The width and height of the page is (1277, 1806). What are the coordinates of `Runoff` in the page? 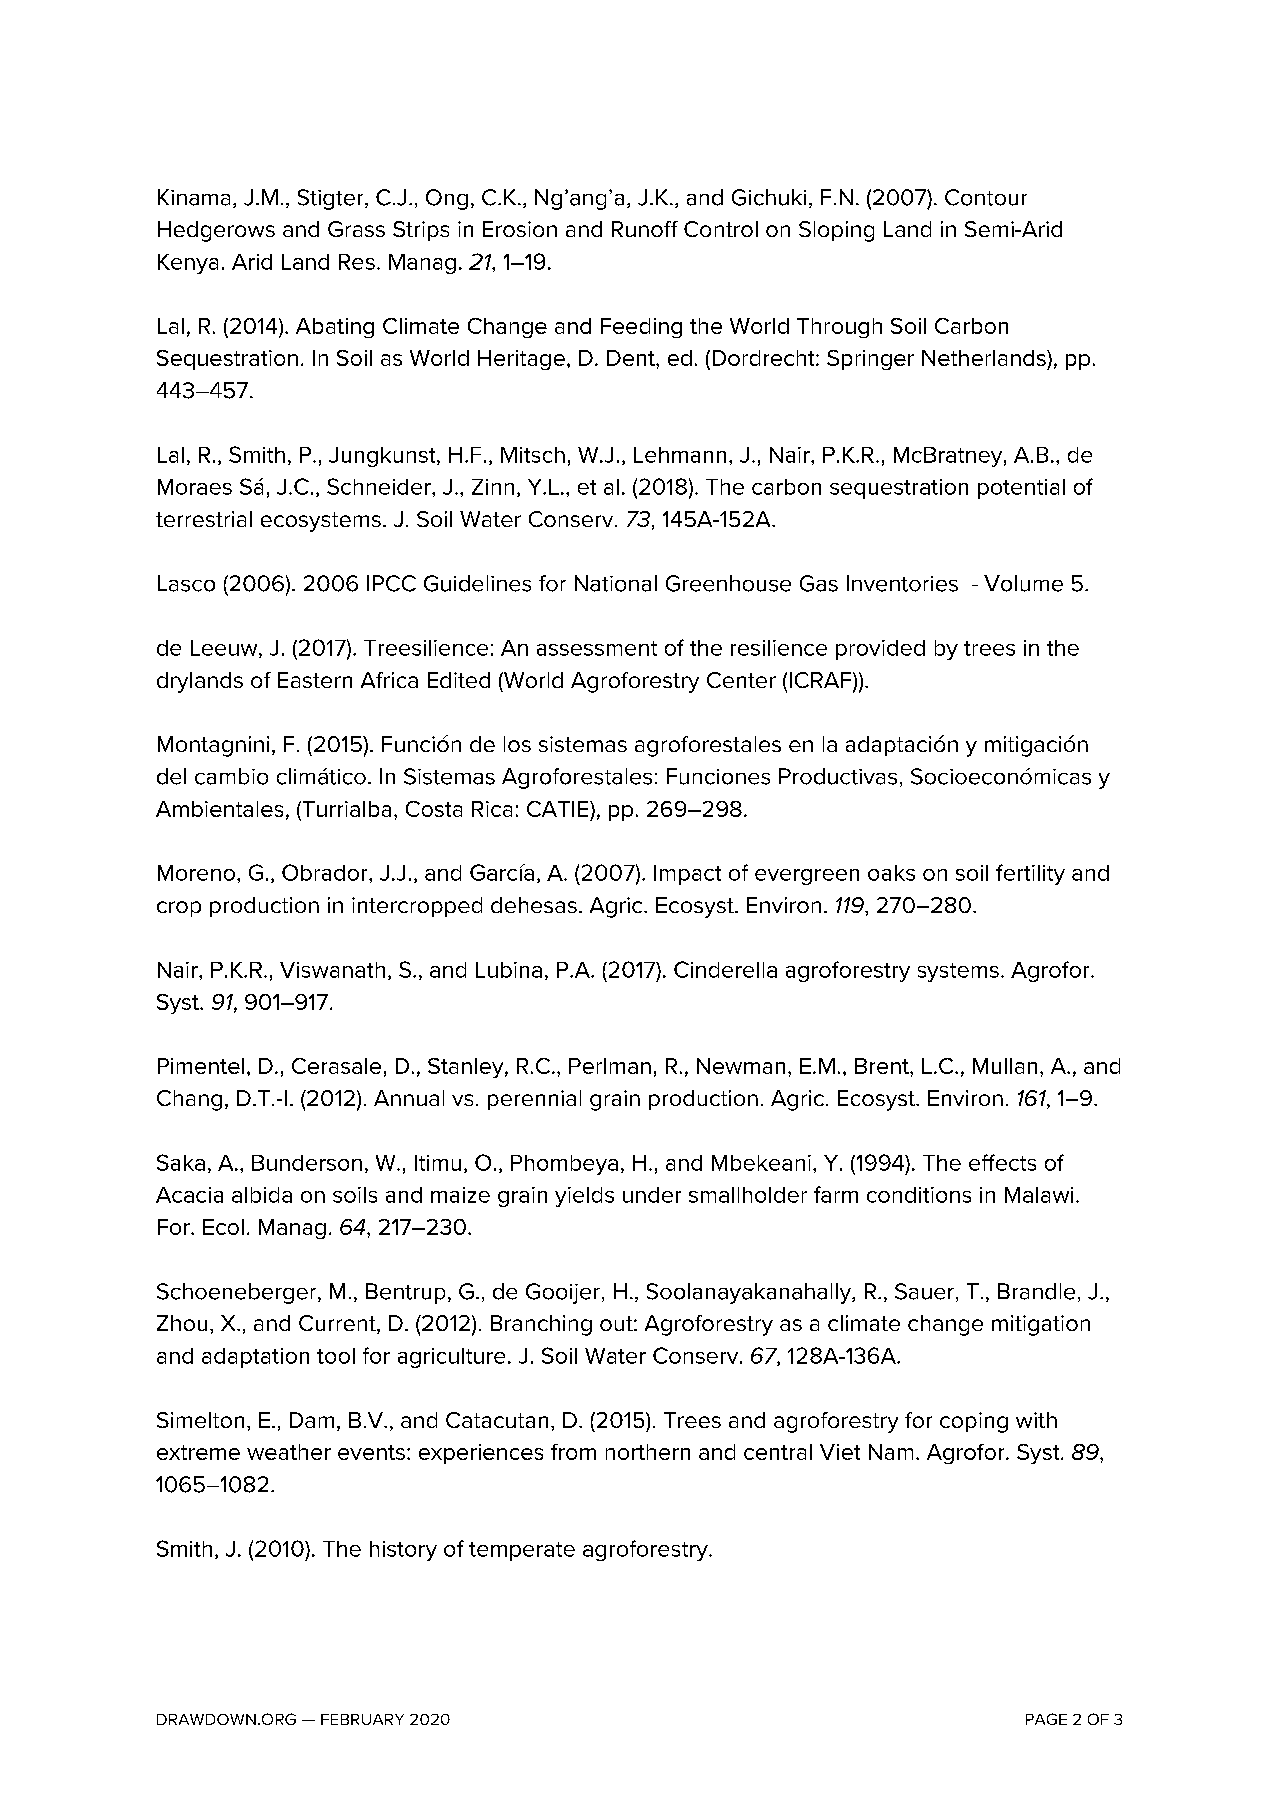 It's located at (645, 229).
